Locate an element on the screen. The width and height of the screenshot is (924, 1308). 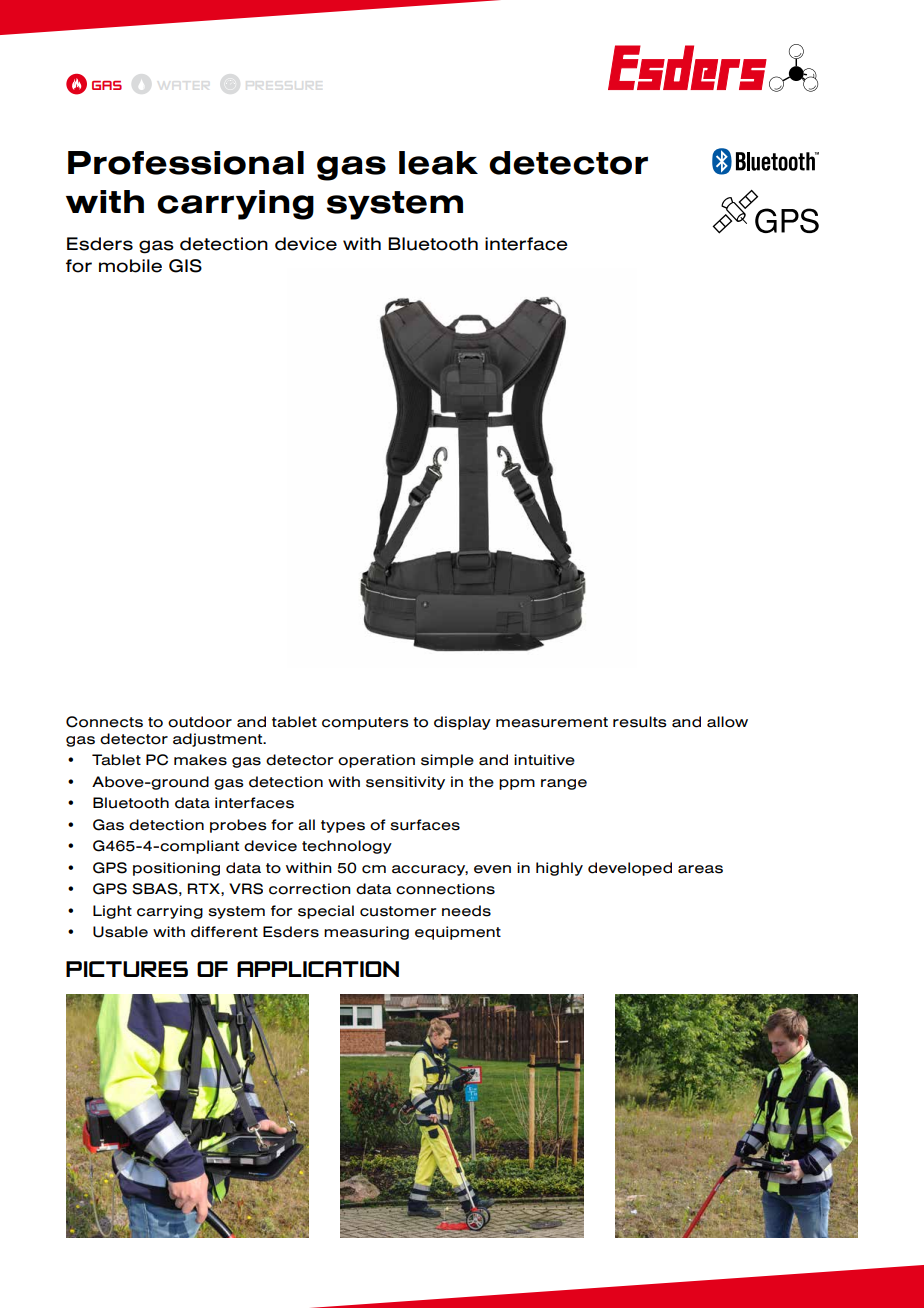
mobile is located at coordinates (130, 266).
